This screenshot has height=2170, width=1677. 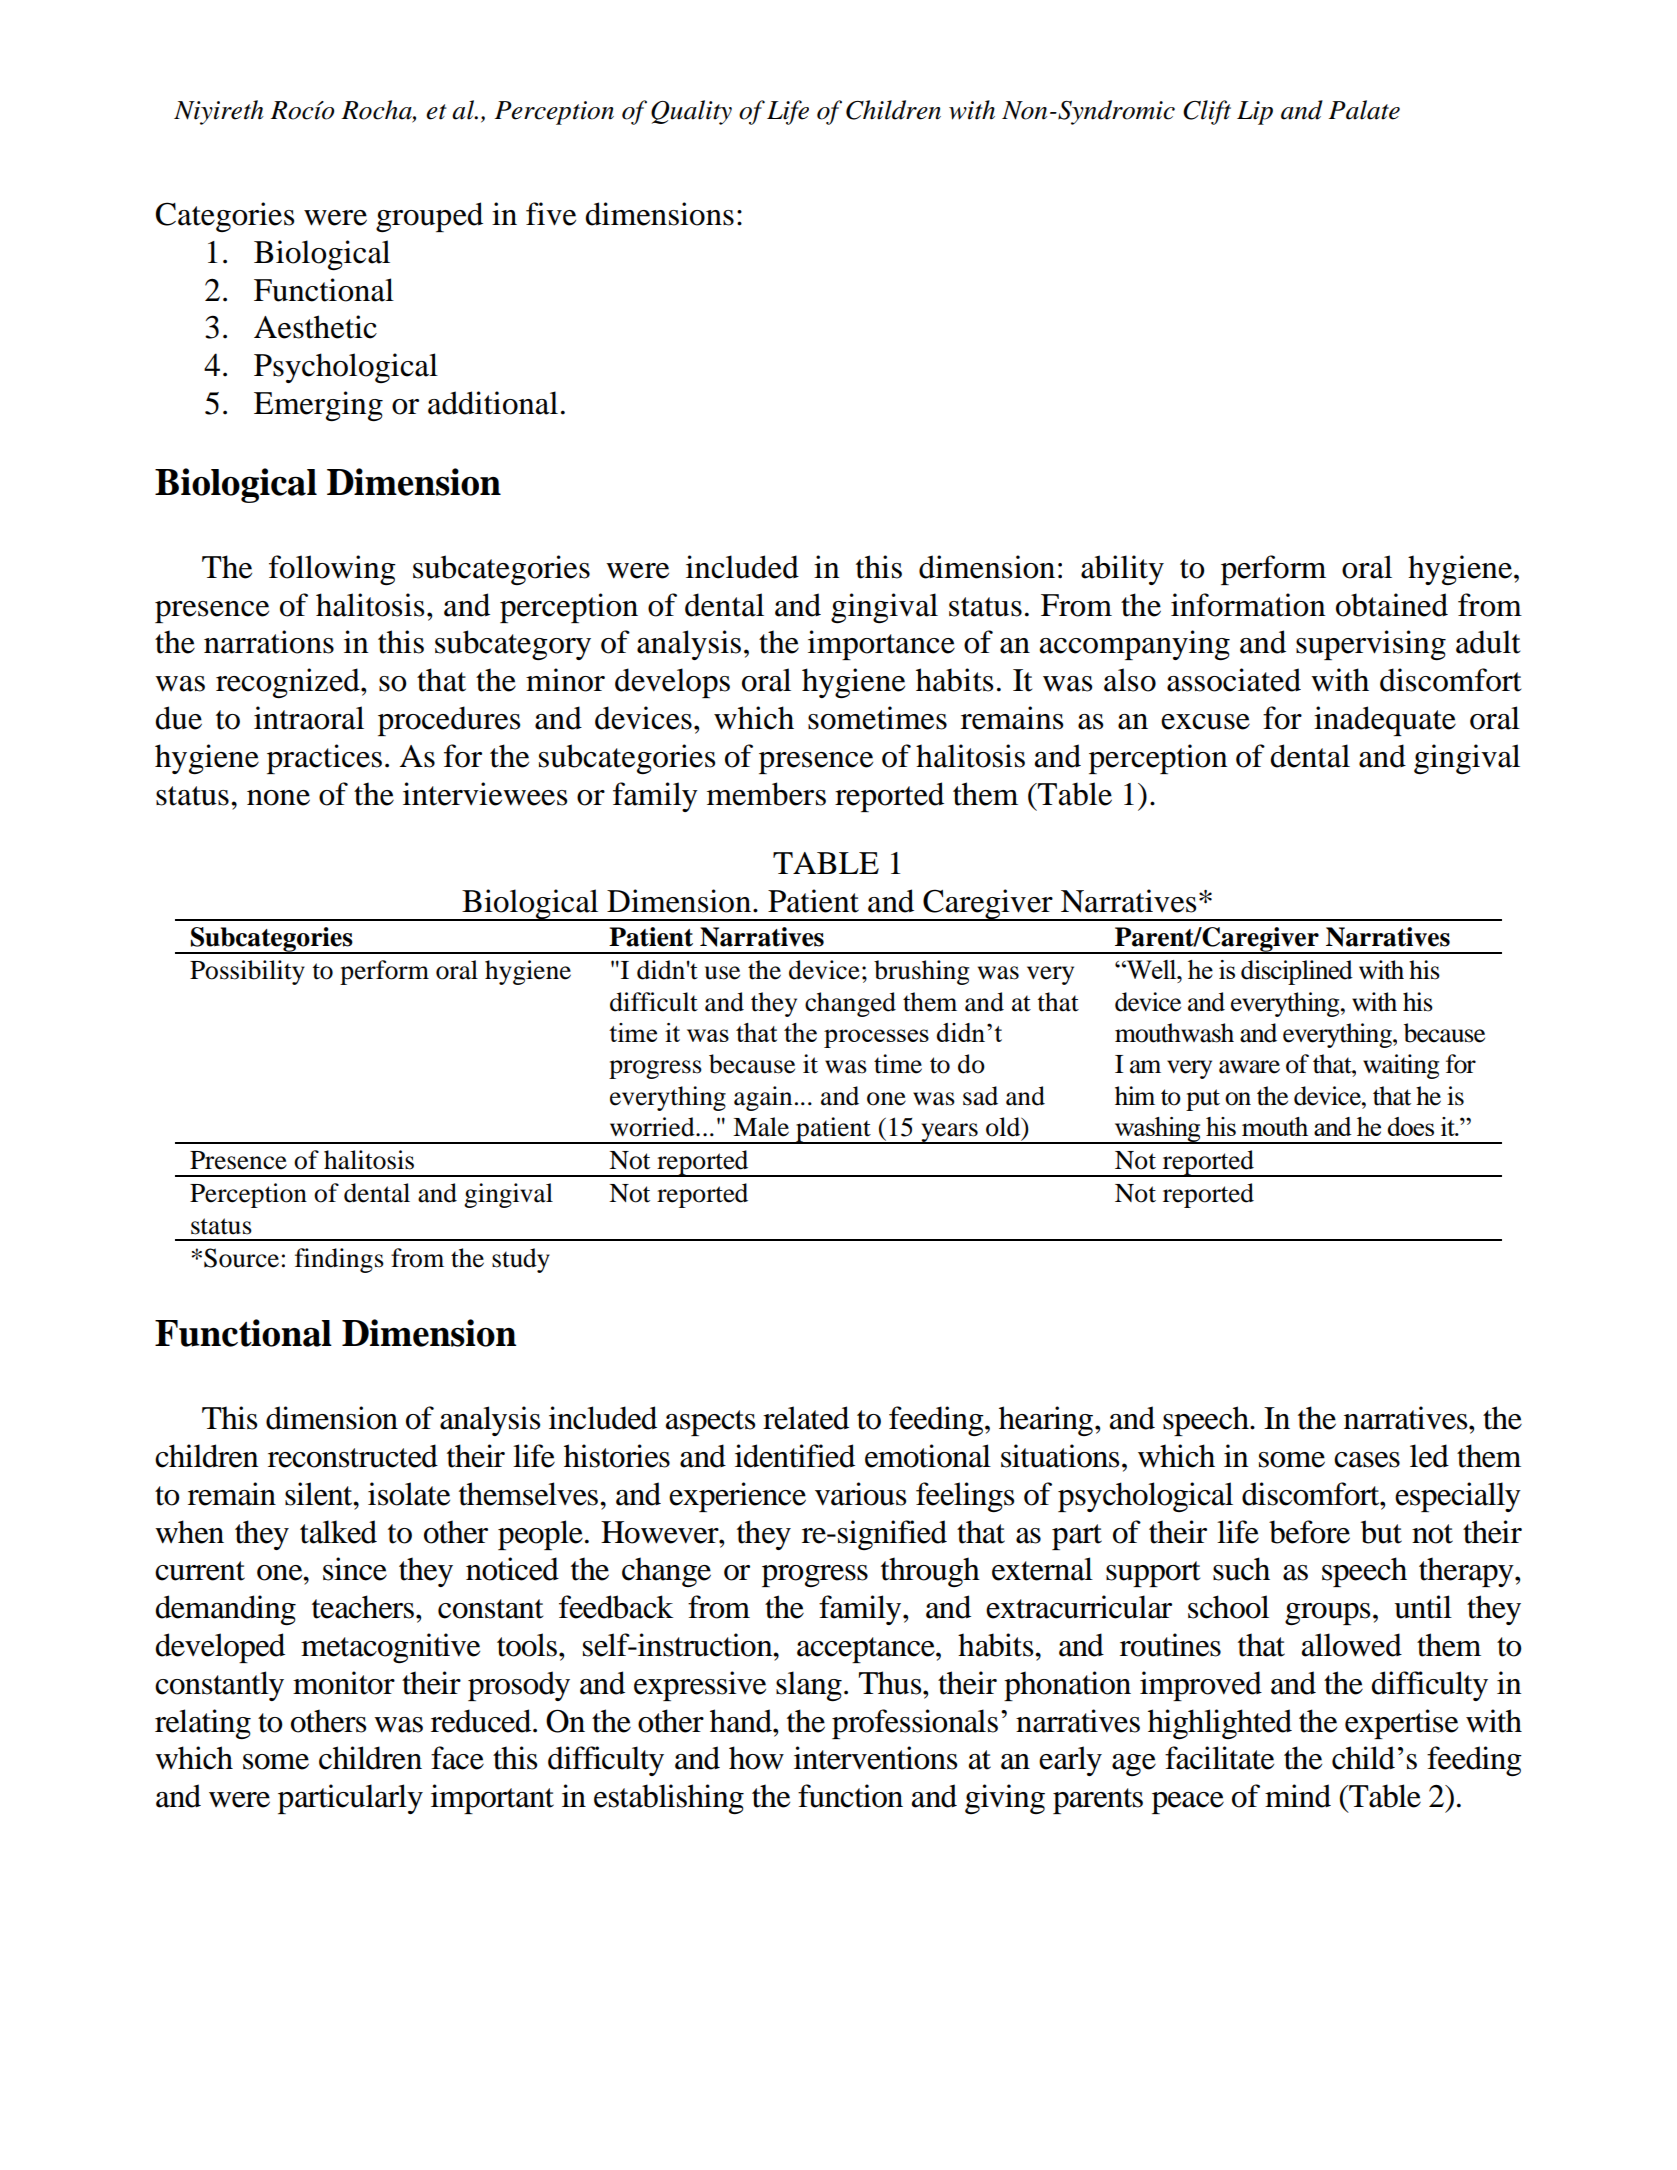 What do you see at coordinates (691, 112) in the screenshot?
I see `Quality` at bounding box center [691, 112].
